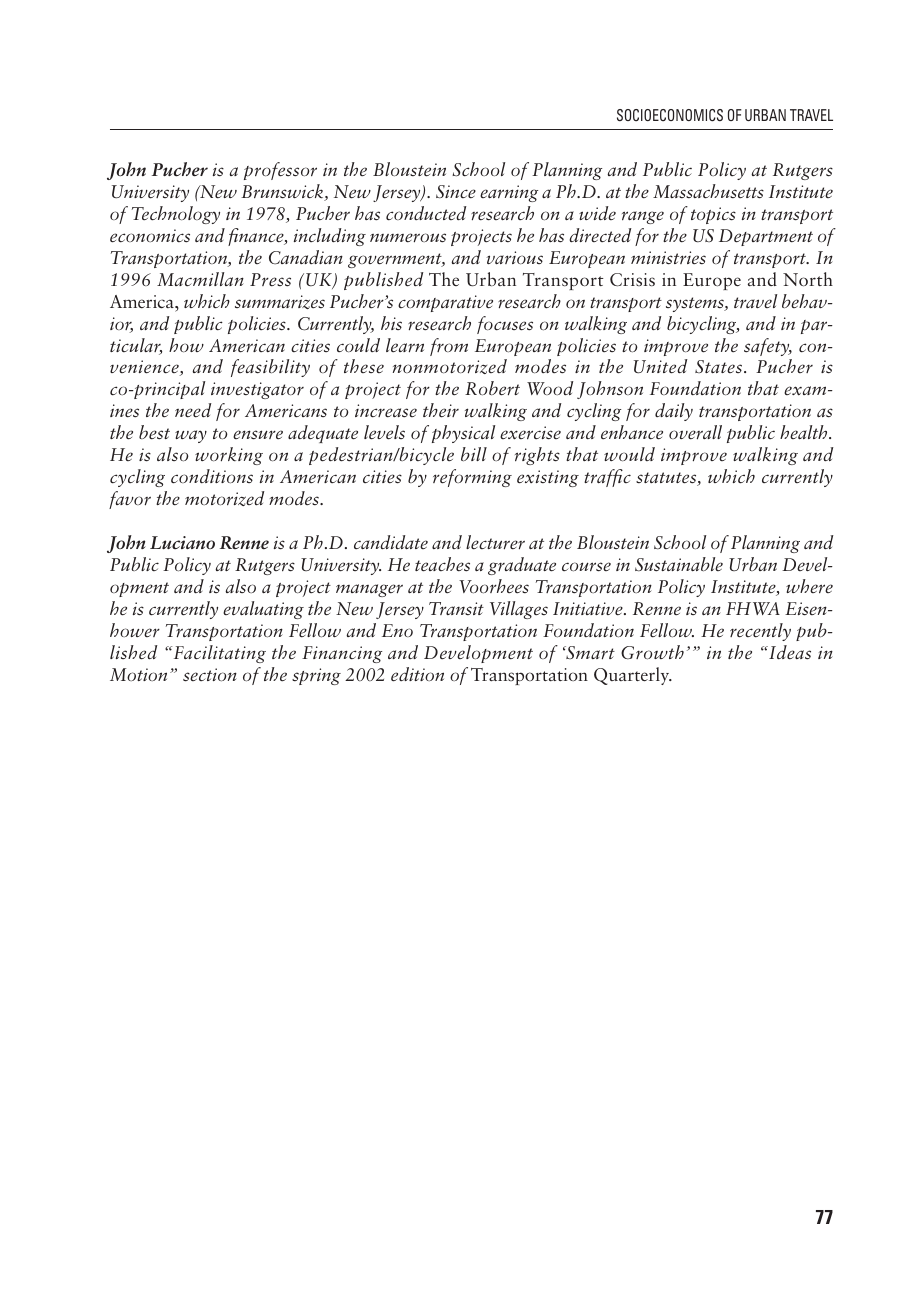  Describe the element at coordinates (449, 347) in the document. I see `from` at that location.
